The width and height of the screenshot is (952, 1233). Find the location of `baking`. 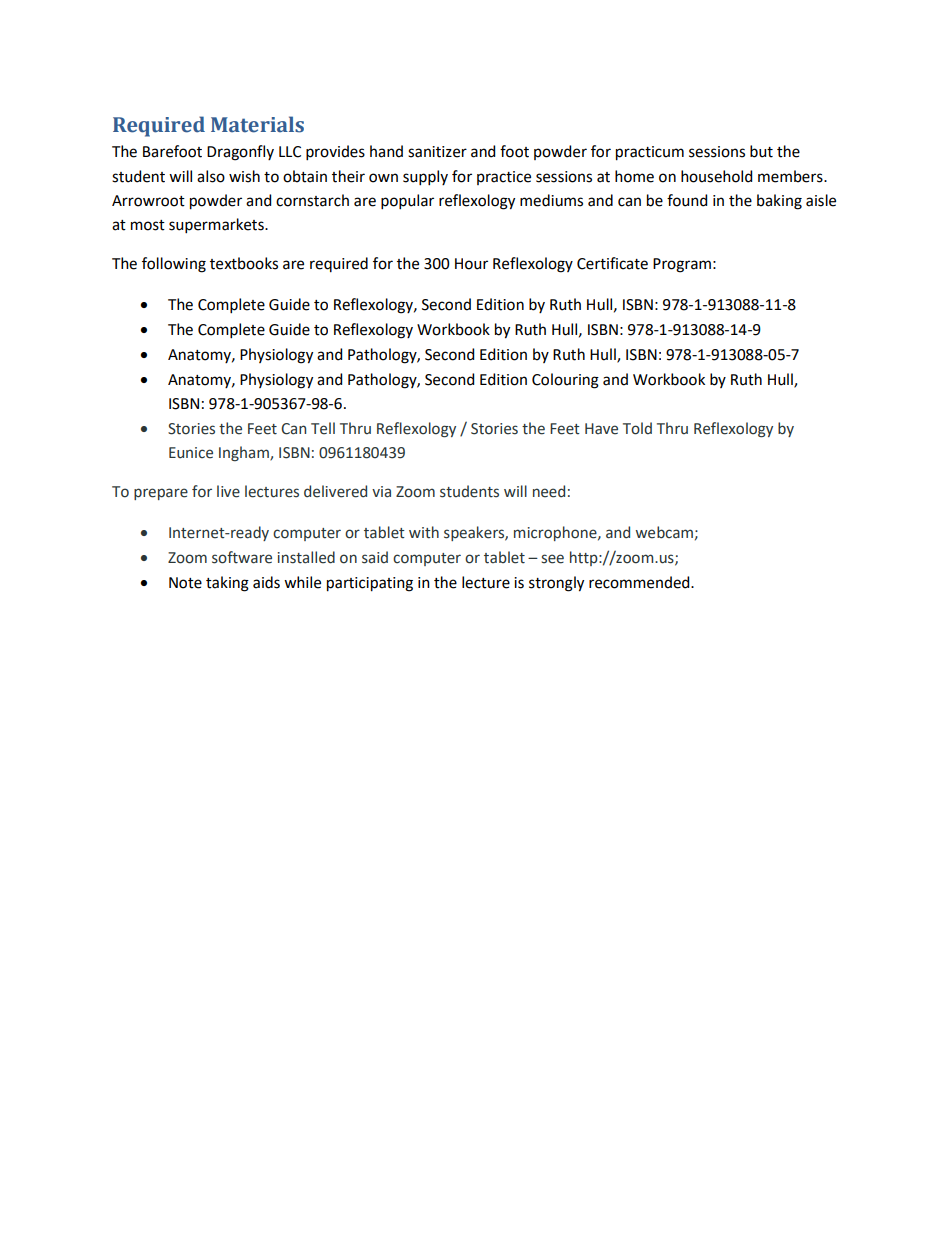

baking is located at coordinates (779, 202).
